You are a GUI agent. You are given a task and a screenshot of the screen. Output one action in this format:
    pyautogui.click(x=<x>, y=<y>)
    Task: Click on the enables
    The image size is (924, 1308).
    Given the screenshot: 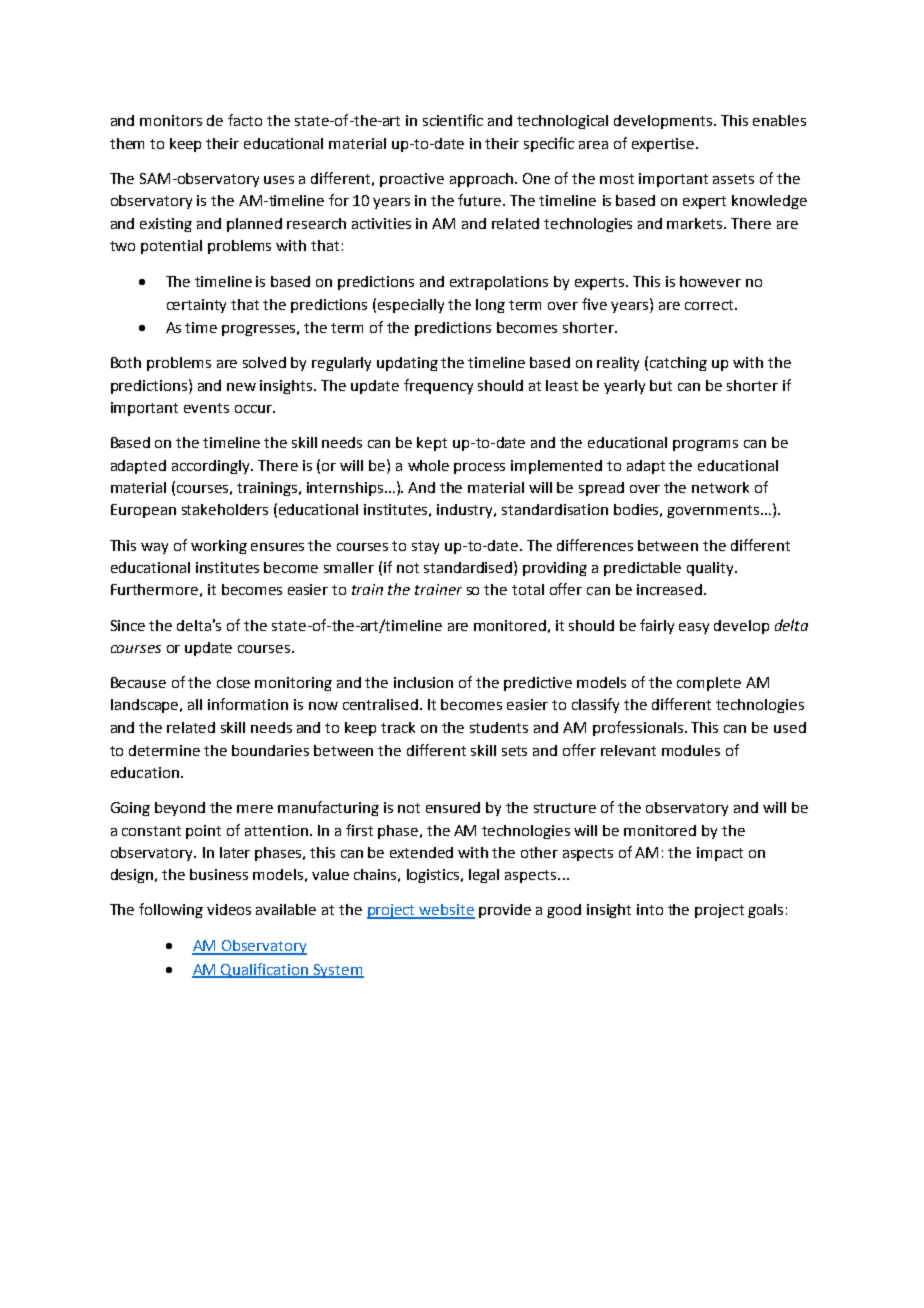 What is the action you would take?
    pyautogui.click(x=779, y=120)
